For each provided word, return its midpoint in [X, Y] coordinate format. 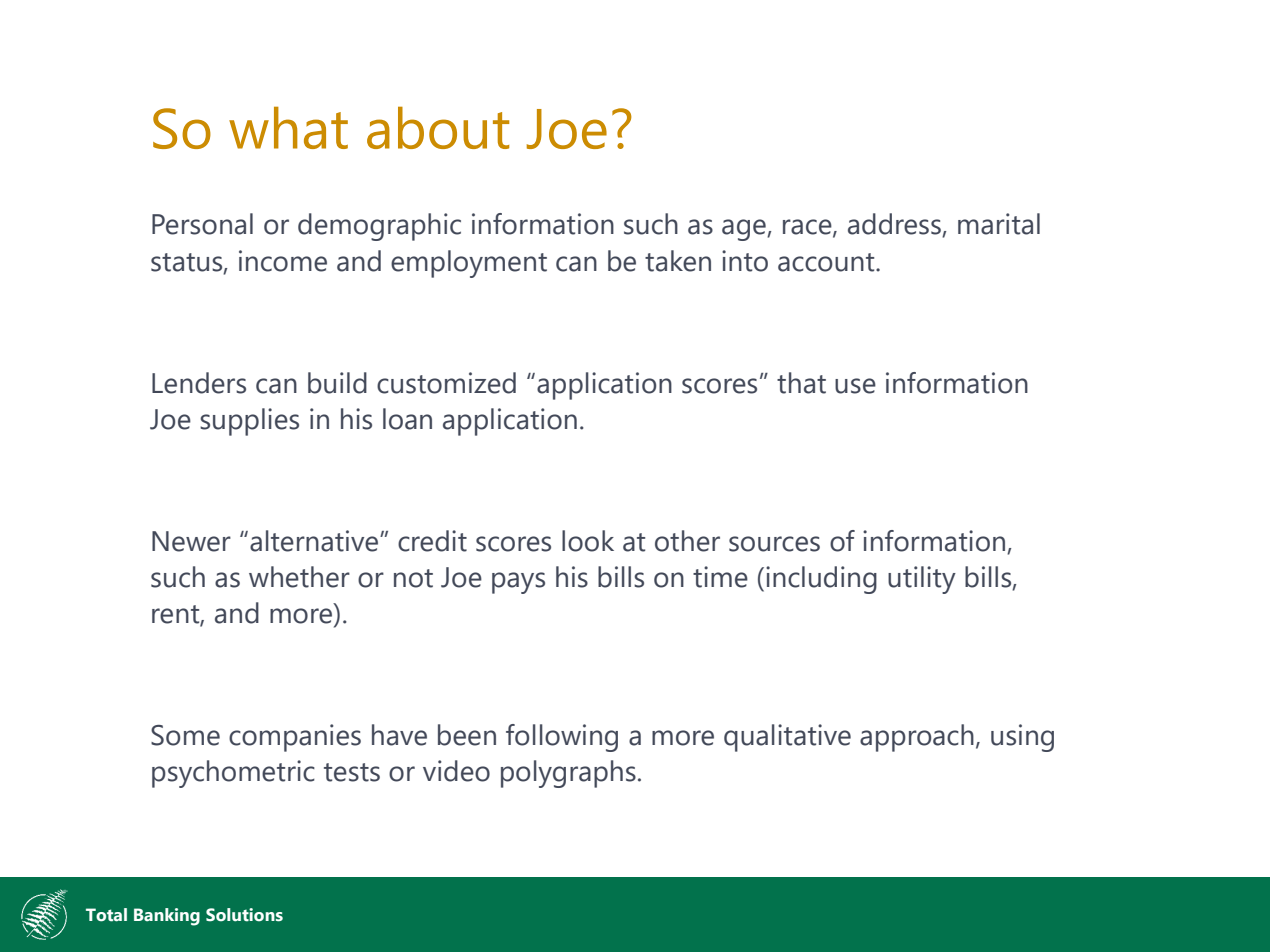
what [288, 128]
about [438, 128]
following [562, 738]
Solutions [244, 915]
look [588, 541]
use [855, 386]
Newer [191, 541]
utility [922, 580]
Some [185, 735]
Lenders [199, 383]
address [895, 225]
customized [446, 383]
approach [917, 738]
